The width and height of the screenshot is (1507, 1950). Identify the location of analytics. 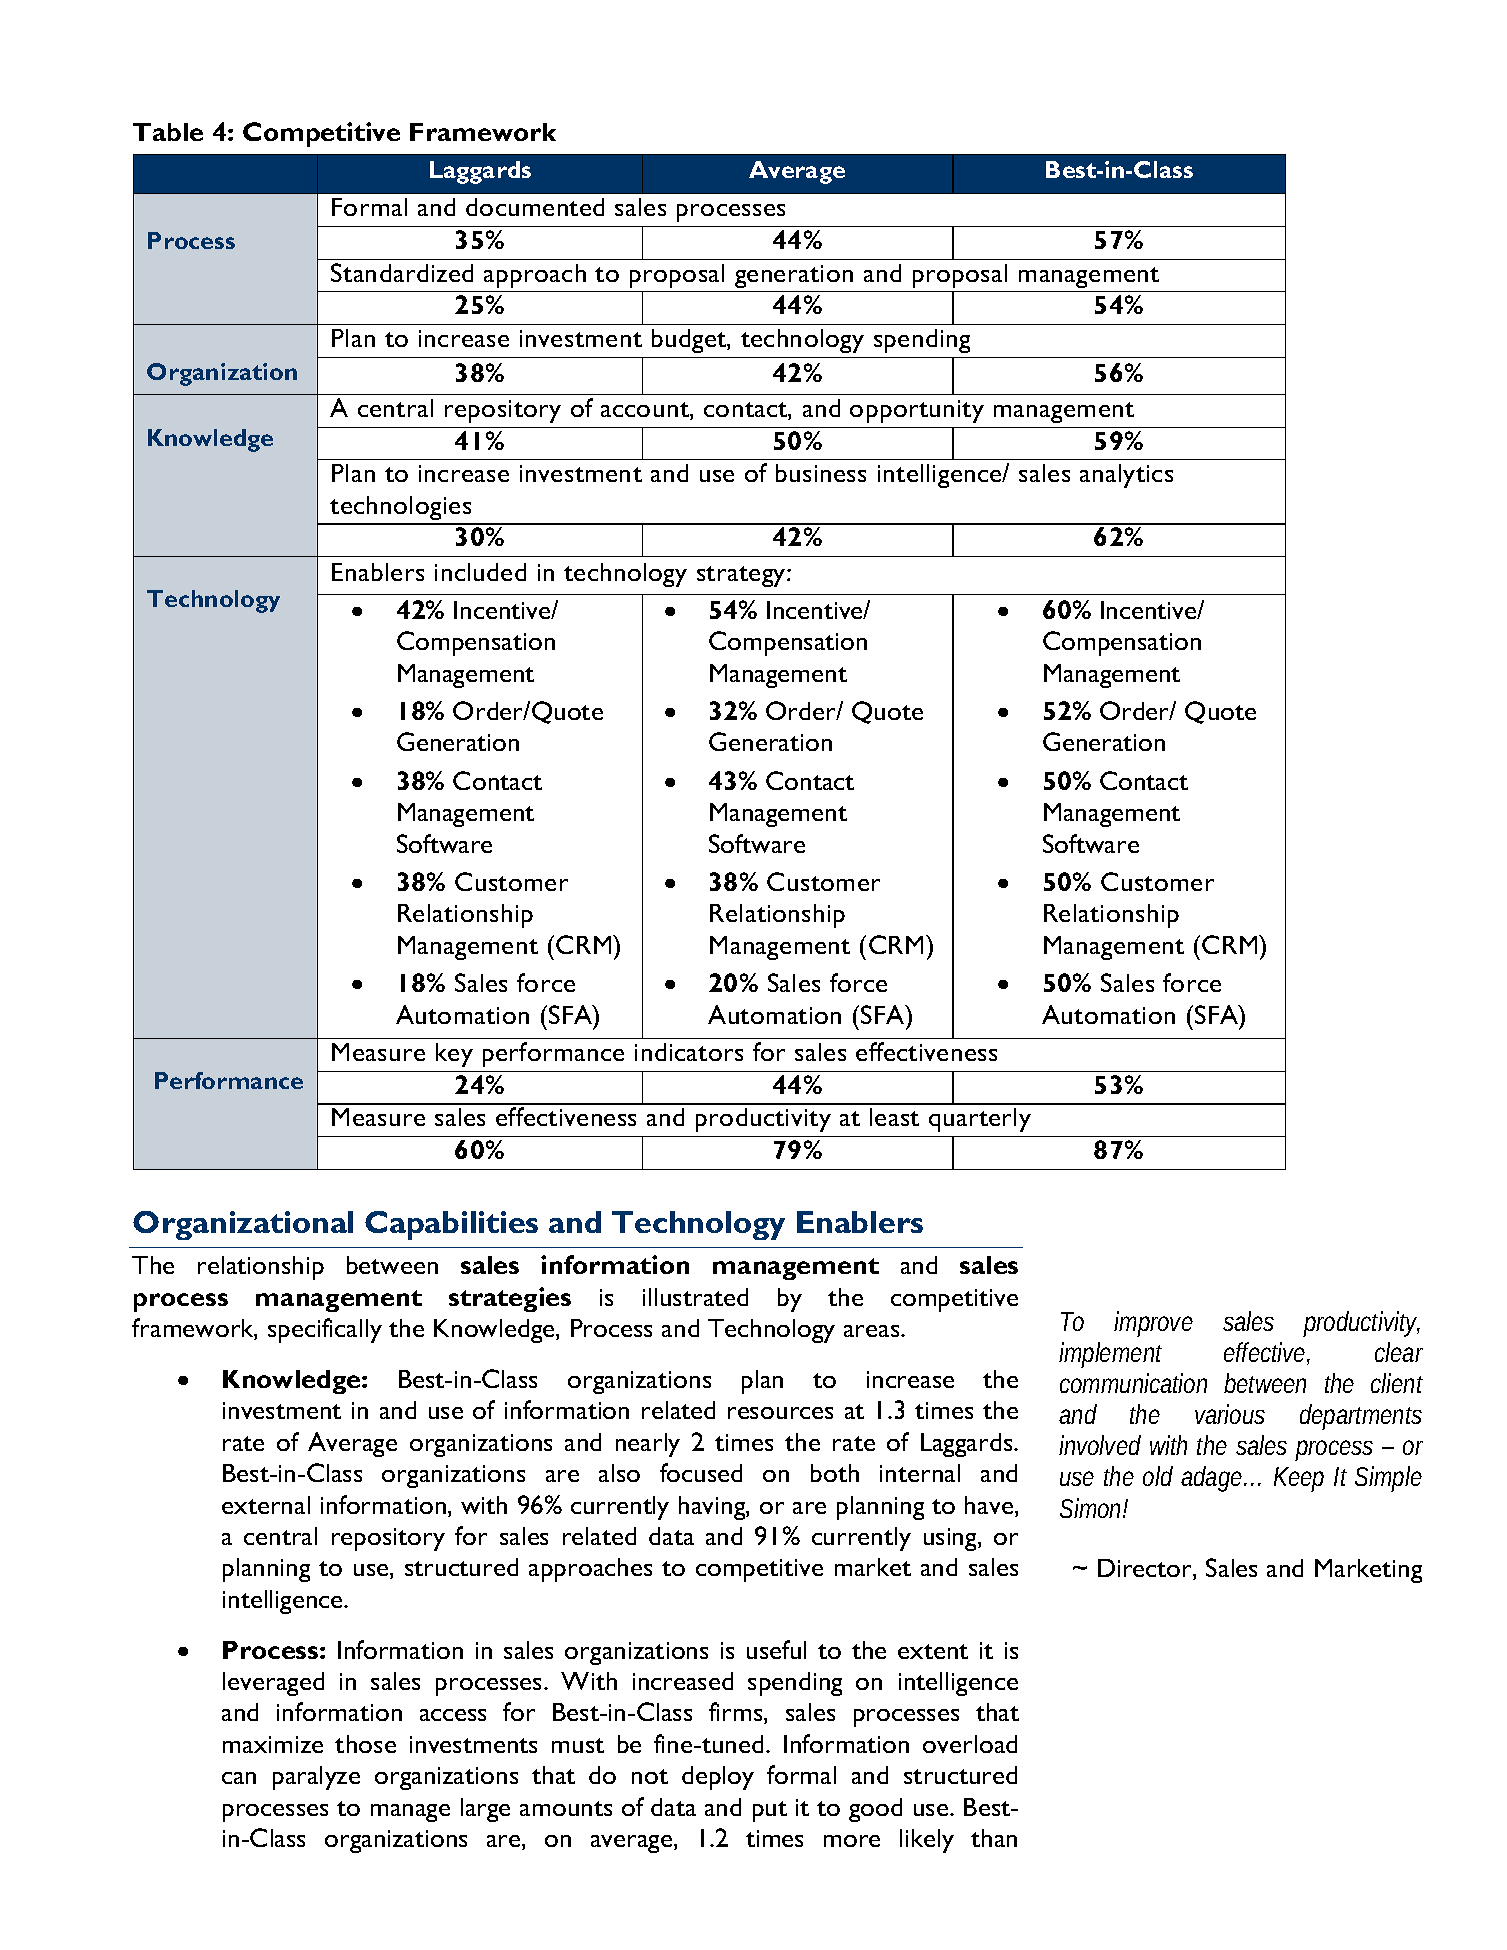
(1126, 476).
